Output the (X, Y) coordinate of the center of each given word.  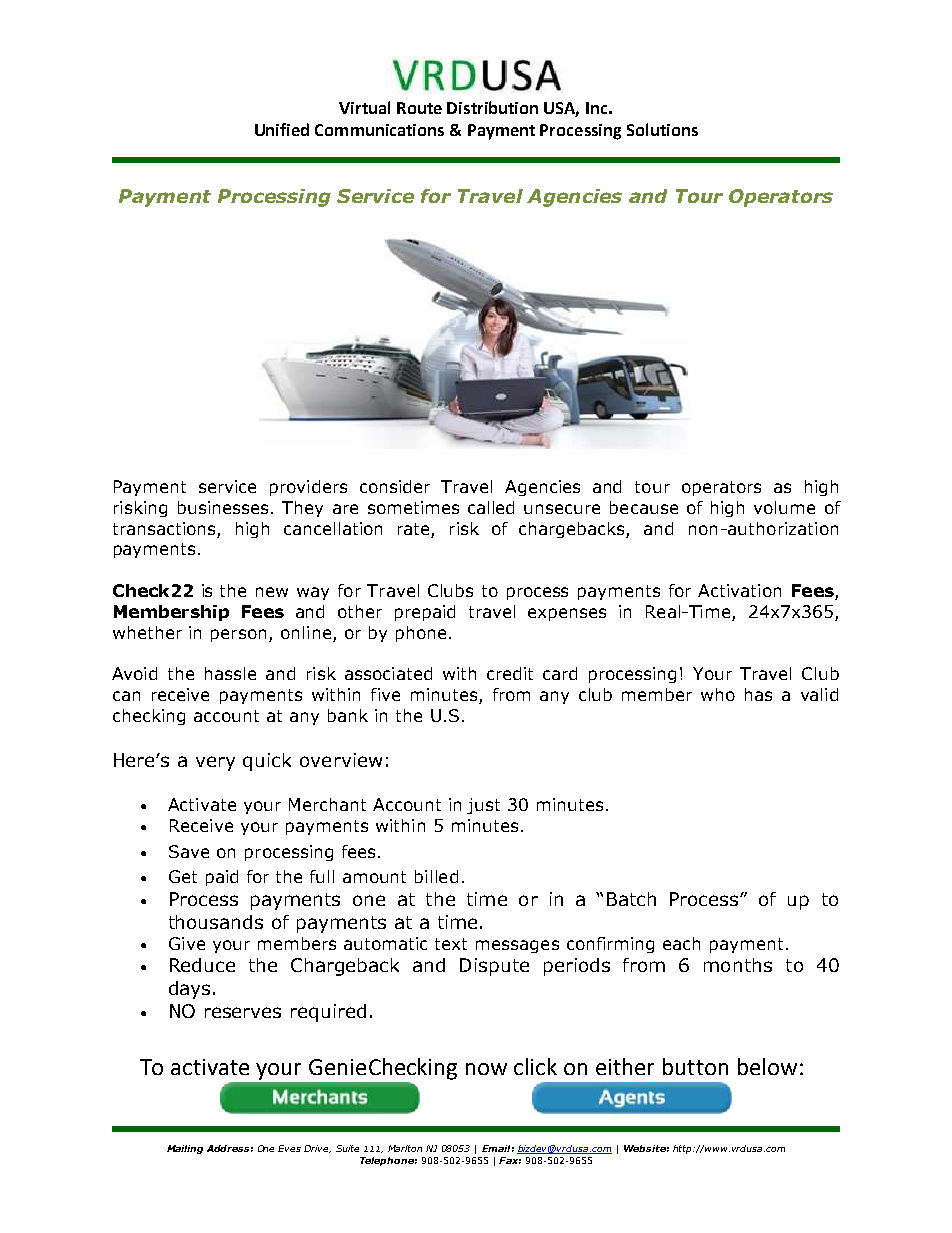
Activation (739, 590)
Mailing (185, 1149)
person (238, 635)
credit (510, 673)
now (486, 1069)
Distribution (492, 107)
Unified (282, 129)
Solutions (662, 129)
